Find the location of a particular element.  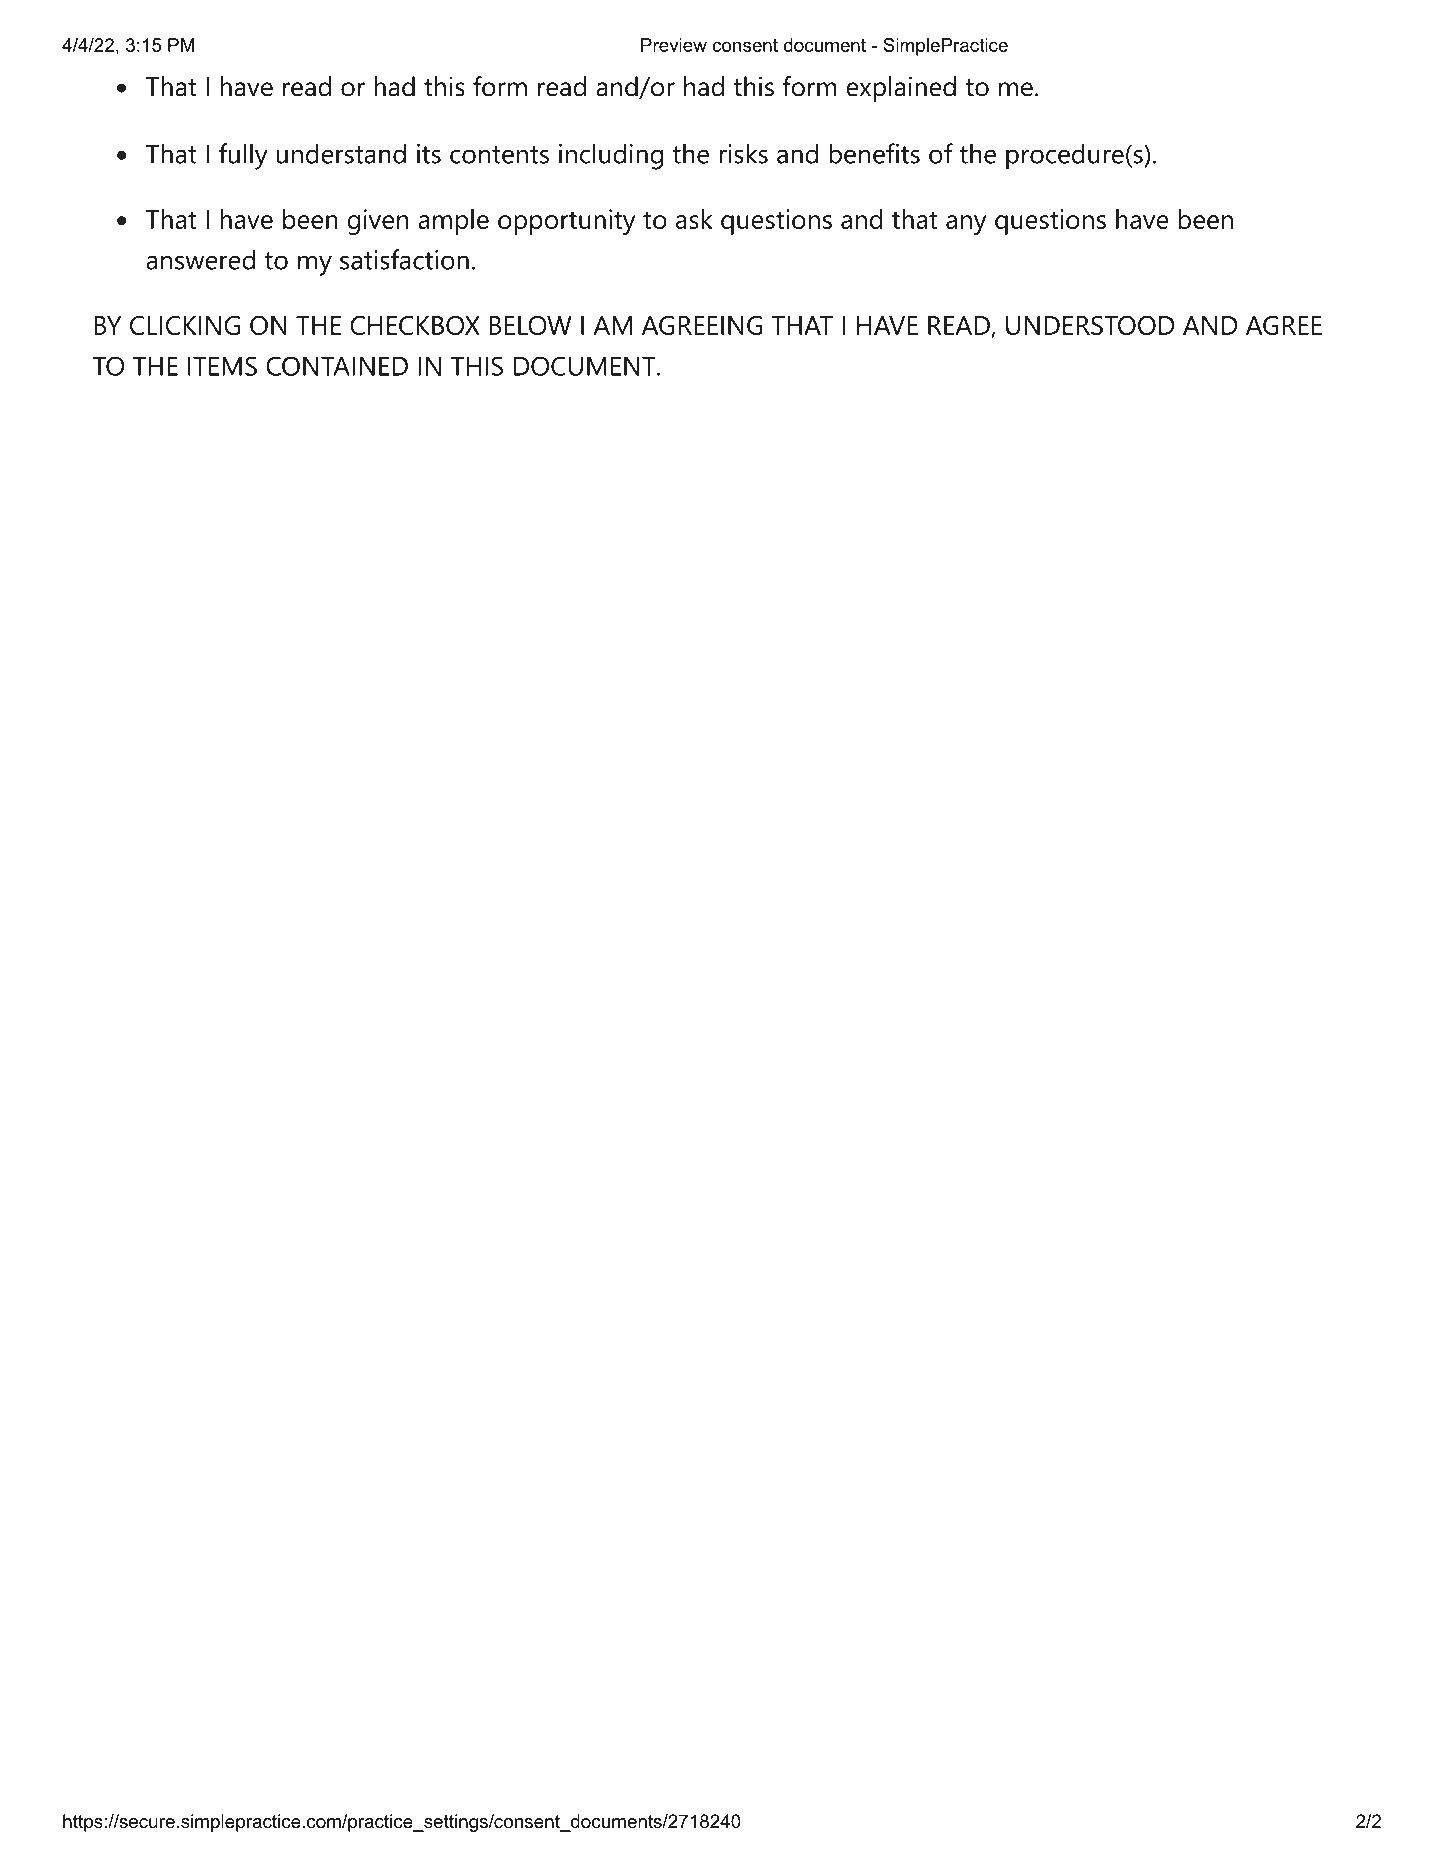

benefits is located at coordinates (874, 153).
